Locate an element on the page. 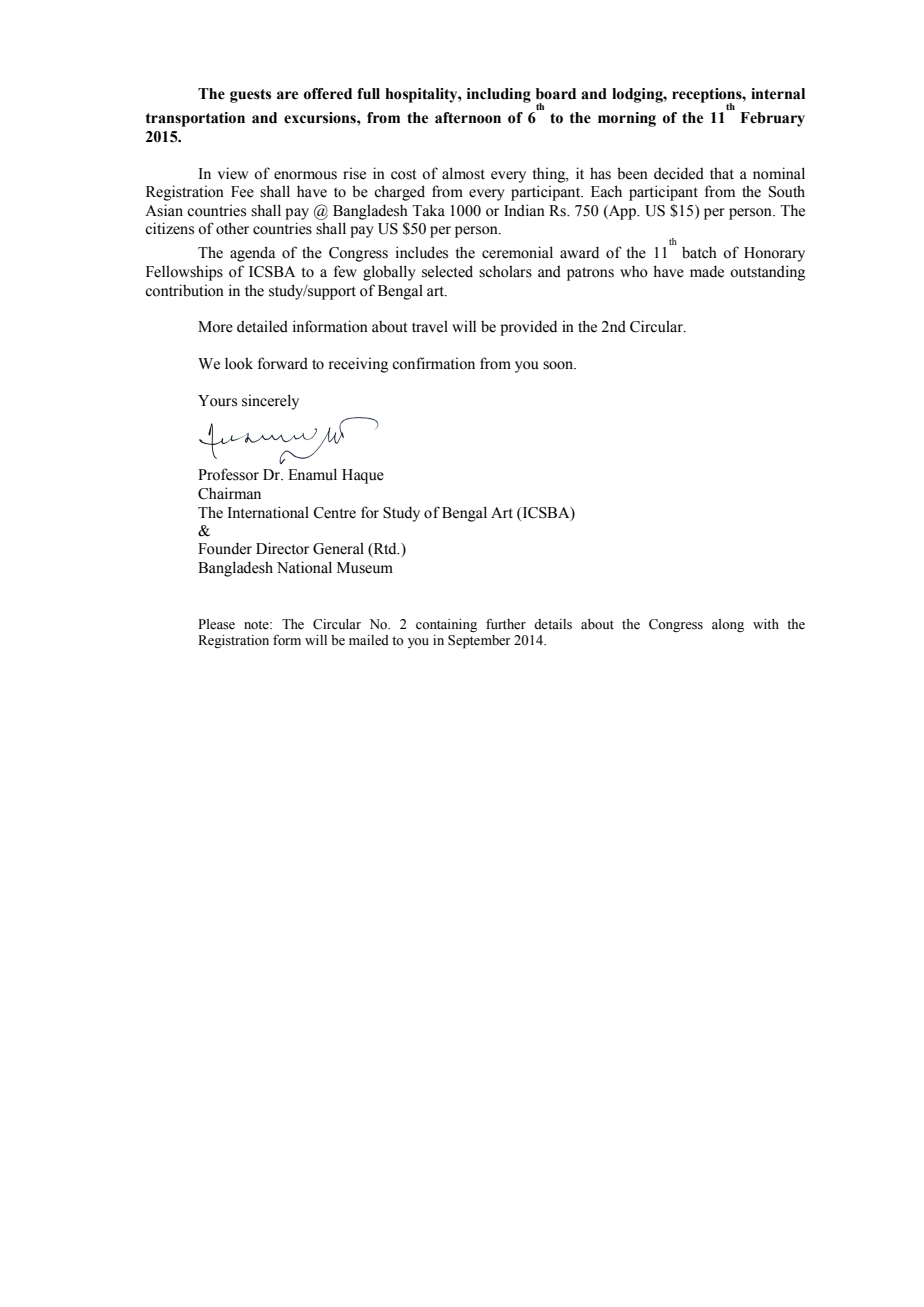 Image resolution: width=924 pixels, height=1307 pixels. afternoon is located at coordinates (468, 118).
